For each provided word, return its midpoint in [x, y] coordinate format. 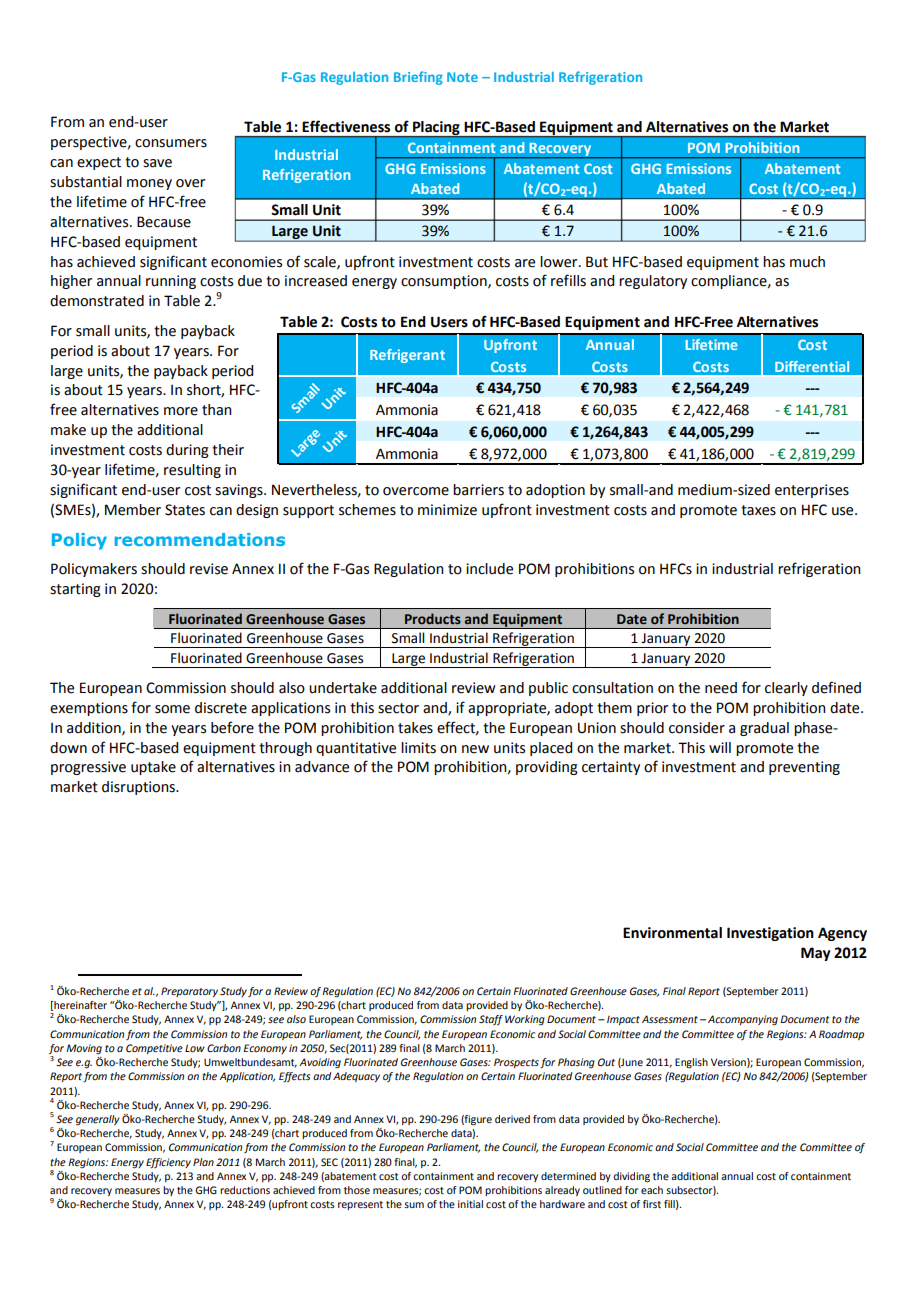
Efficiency [168, 1163]
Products [433, 618]
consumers [171, 143]
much [807, 262]
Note [462, 77]
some [172, 709]
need [721, 688]
